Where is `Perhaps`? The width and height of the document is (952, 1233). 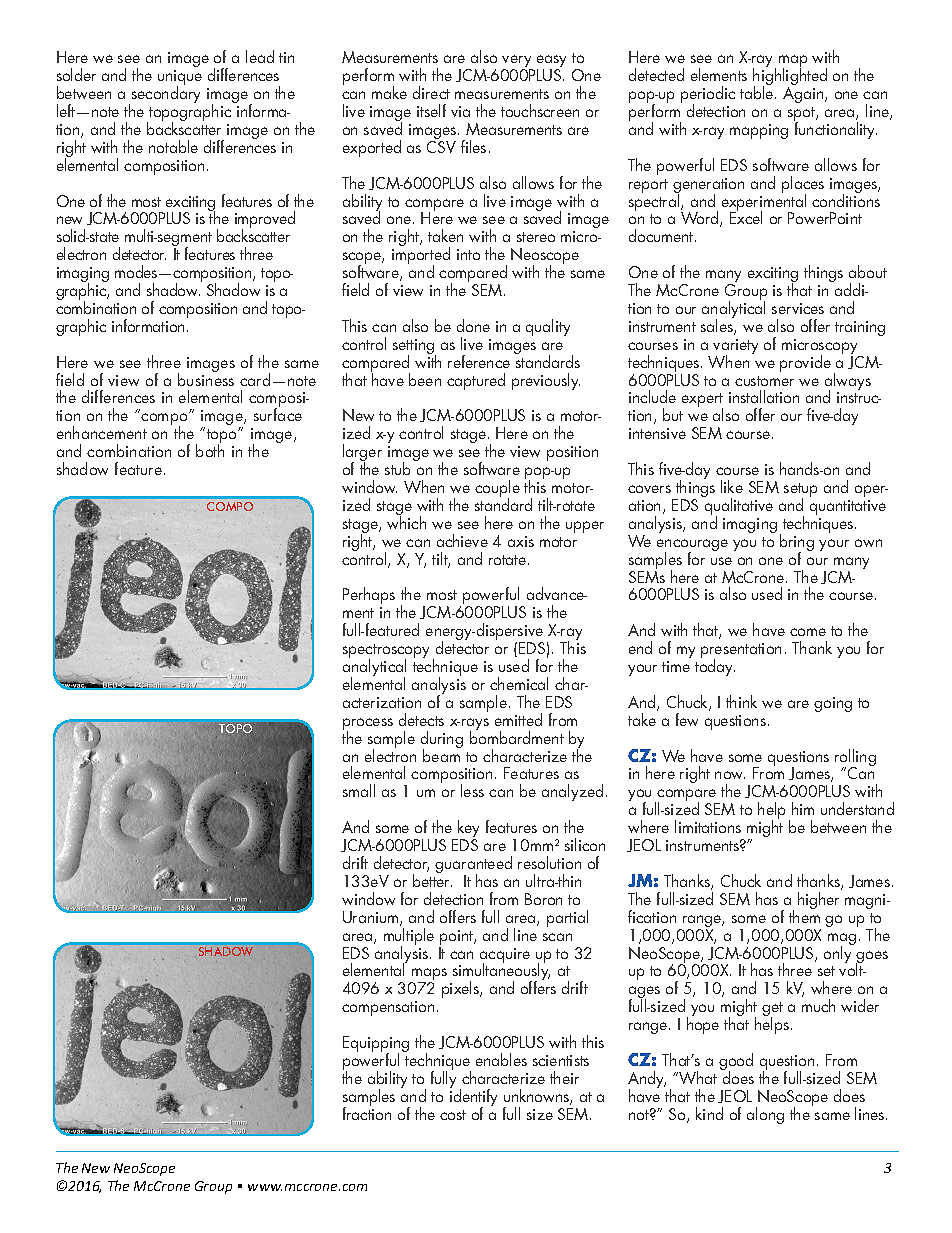 Perhaps is located at coordinates (369, 595).
